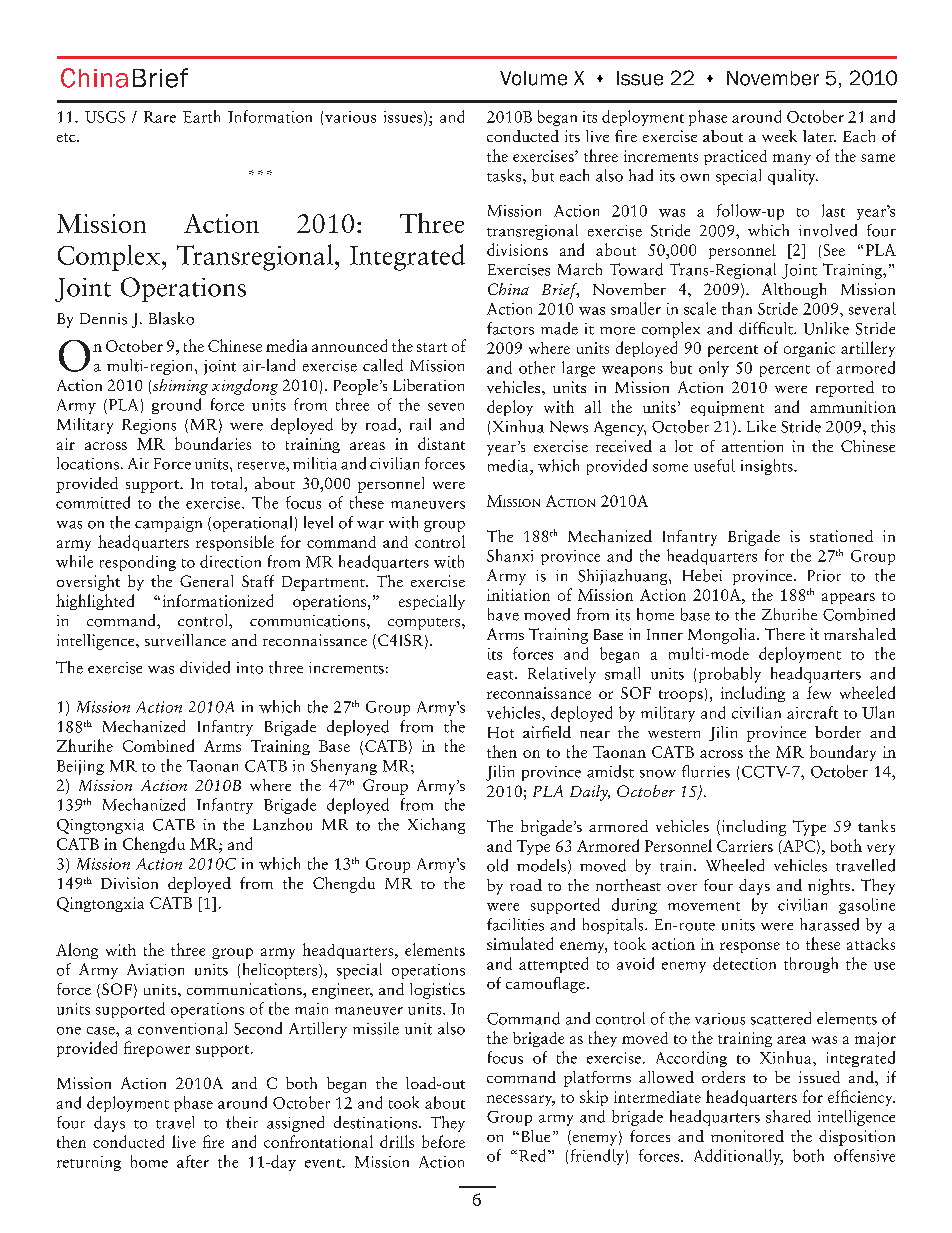 The height and width of the image is (1233, 952). Describe the element at coordinates (443, 1141) in the image. I see `before` at that location.
